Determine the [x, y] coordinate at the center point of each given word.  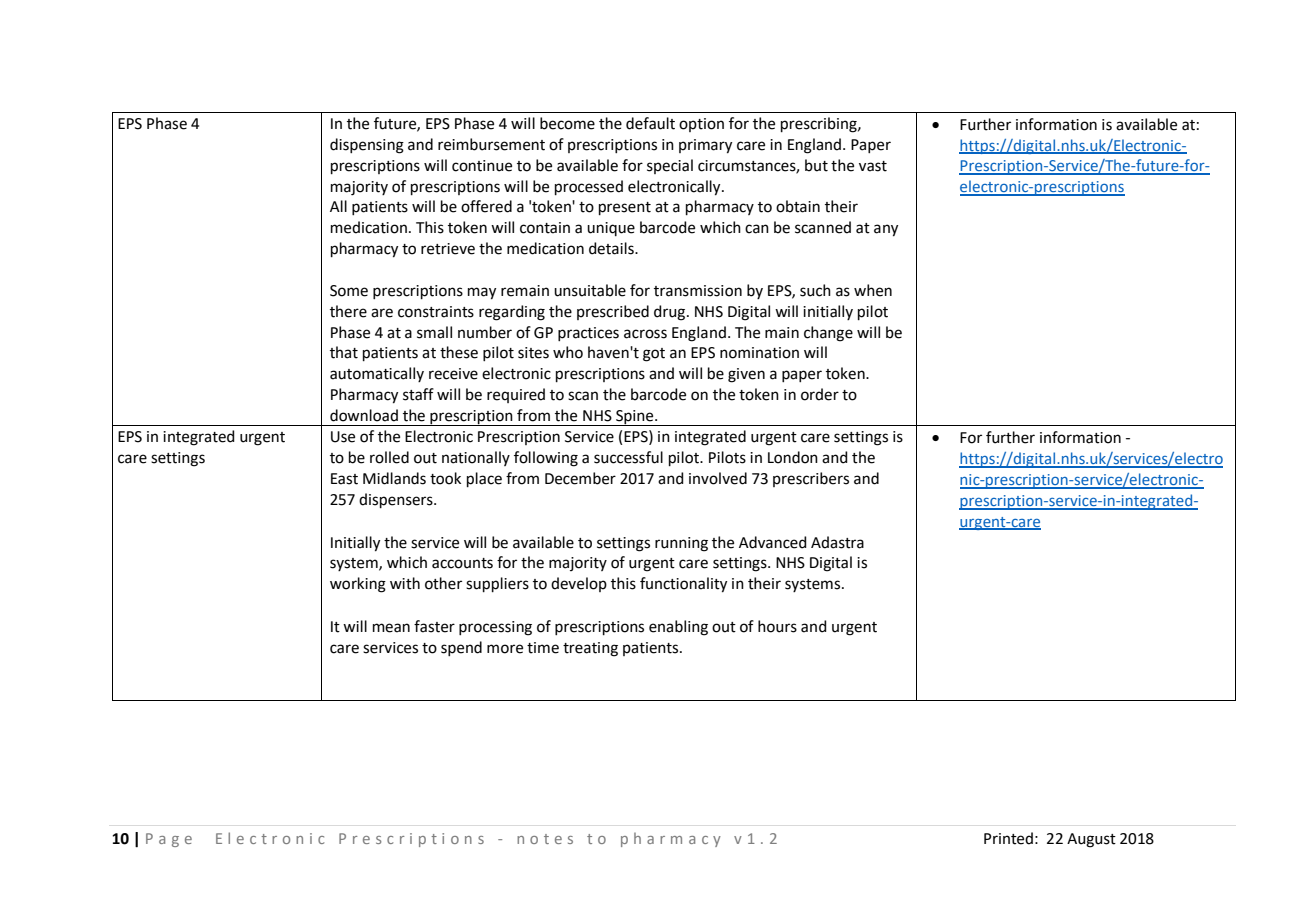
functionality [683, 585]
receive [453, 374]
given [746, 375]
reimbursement [491, 144]
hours [777, 626]
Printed [1008, 838]
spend [461, 648]
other [443, 583]
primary [705, 146]
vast [873, 166]
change [828, 334]
